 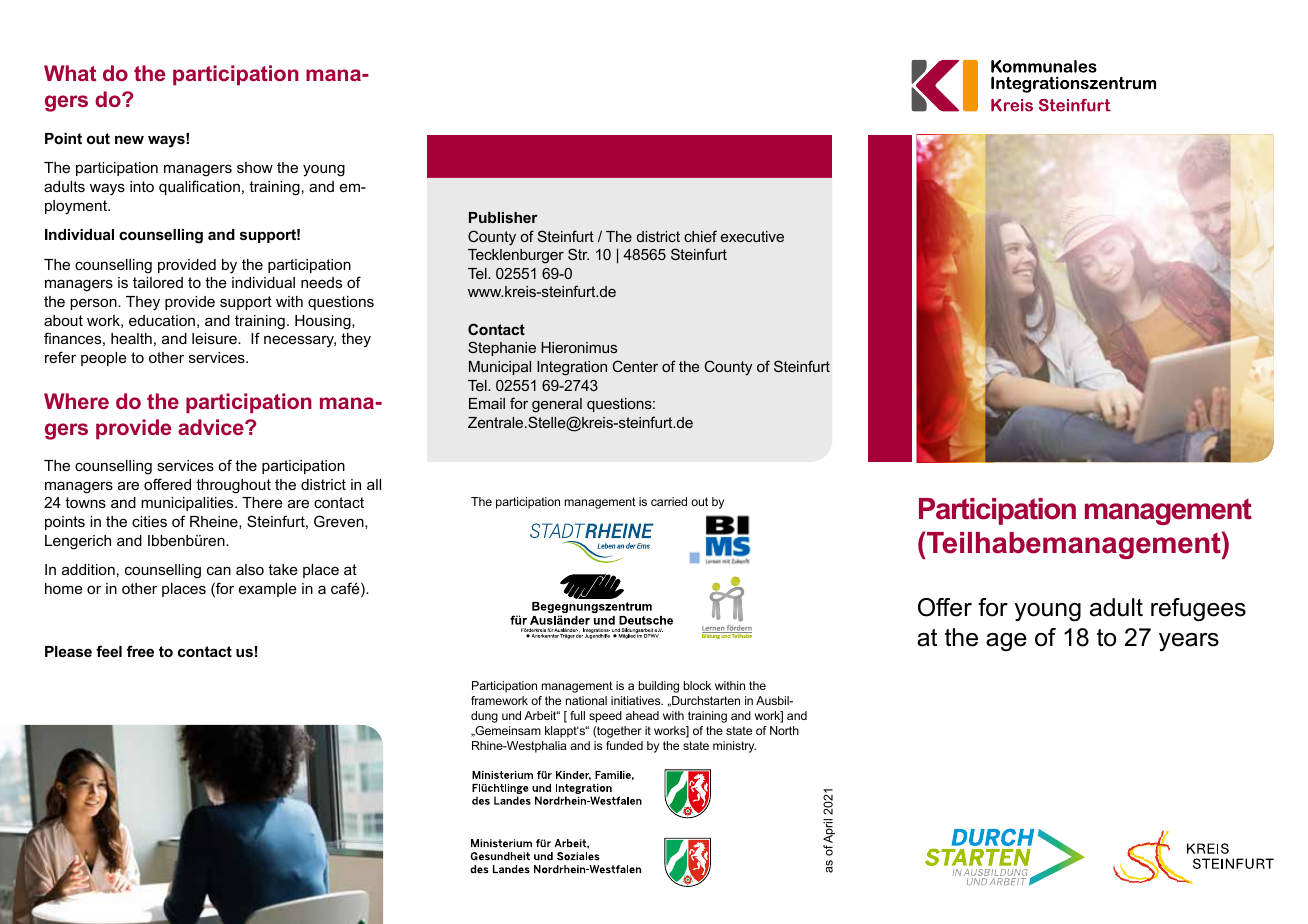 I want to click on refugees, so click(x=1198, y=610).
